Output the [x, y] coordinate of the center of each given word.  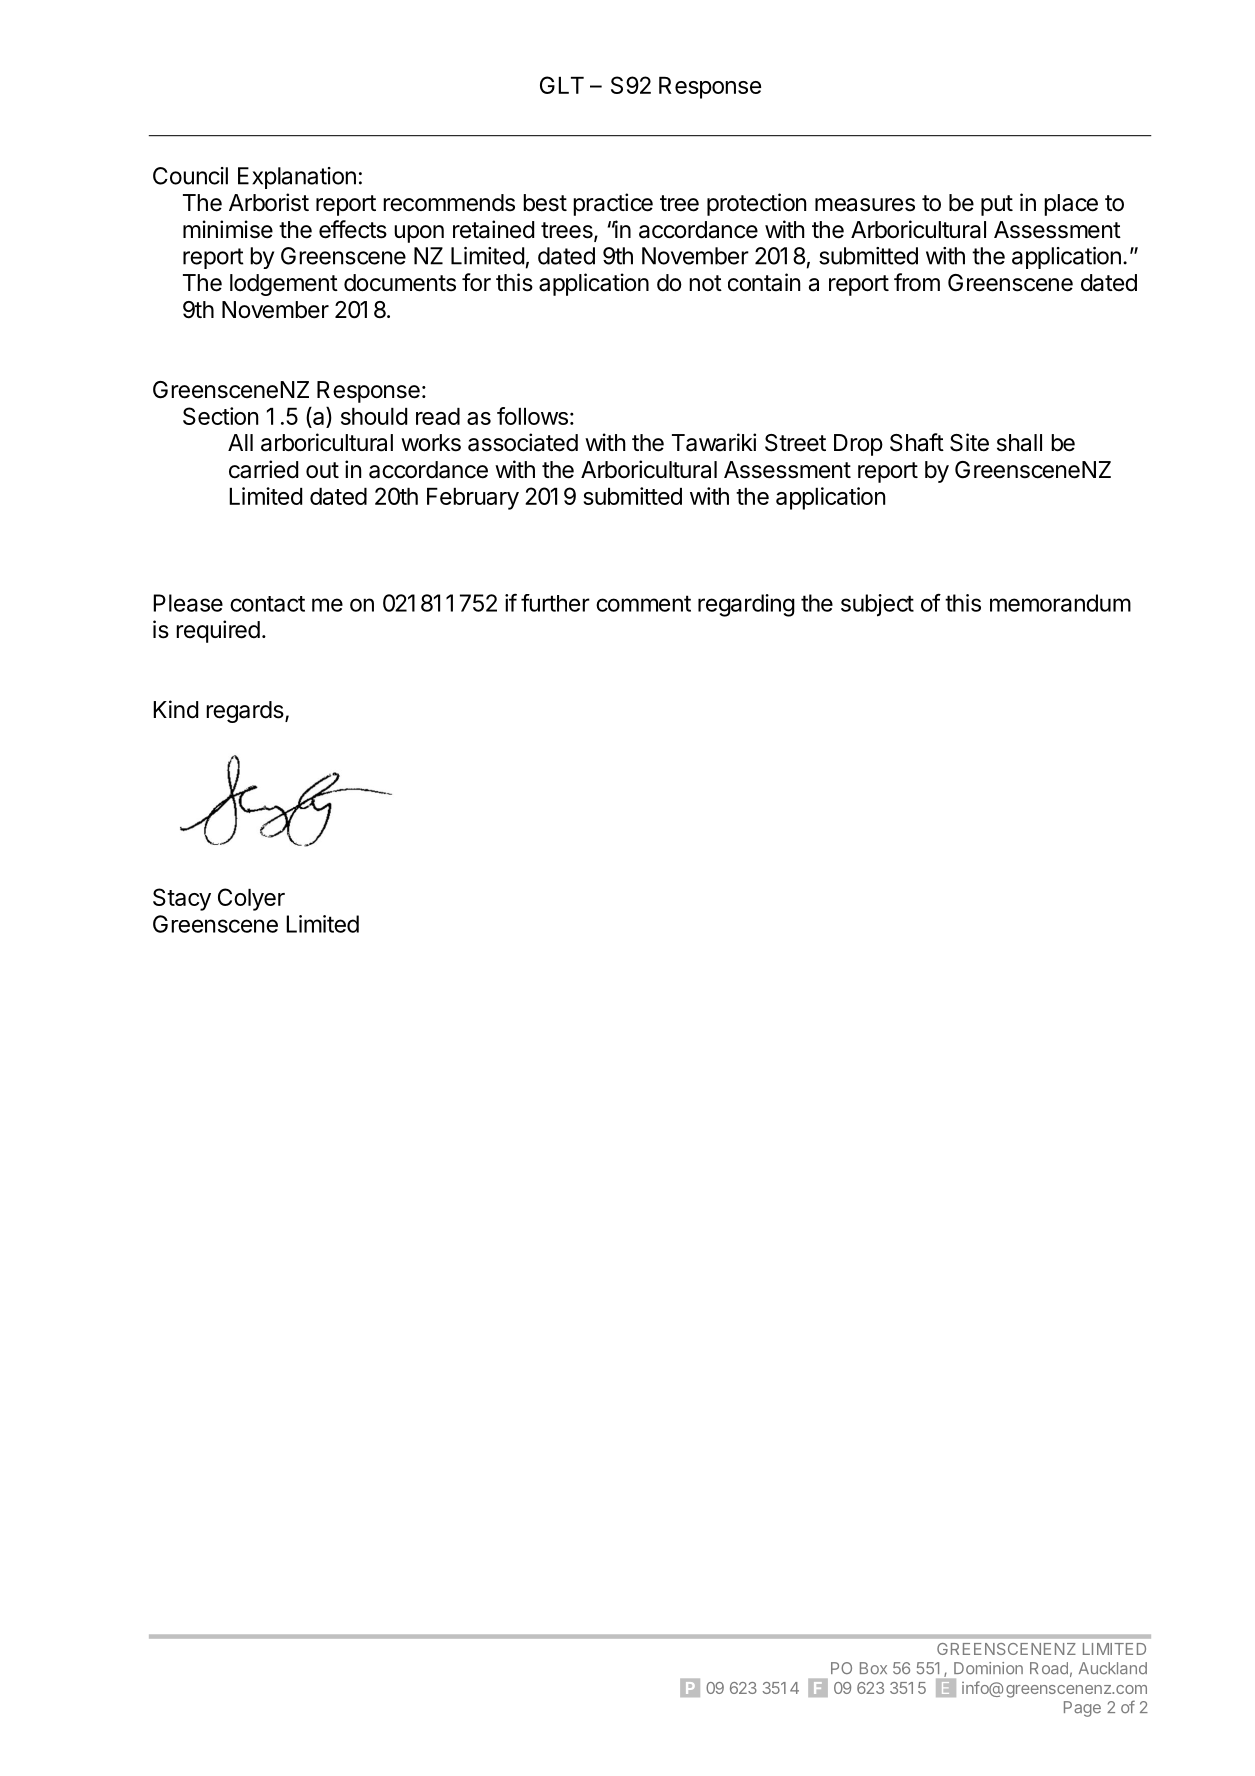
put [997, 205]
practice [613, 204]
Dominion [988, 1668]
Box [873, 1668]
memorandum [1060, 603]
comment [643, 603]
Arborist [269, 202]
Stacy [182, 899]
